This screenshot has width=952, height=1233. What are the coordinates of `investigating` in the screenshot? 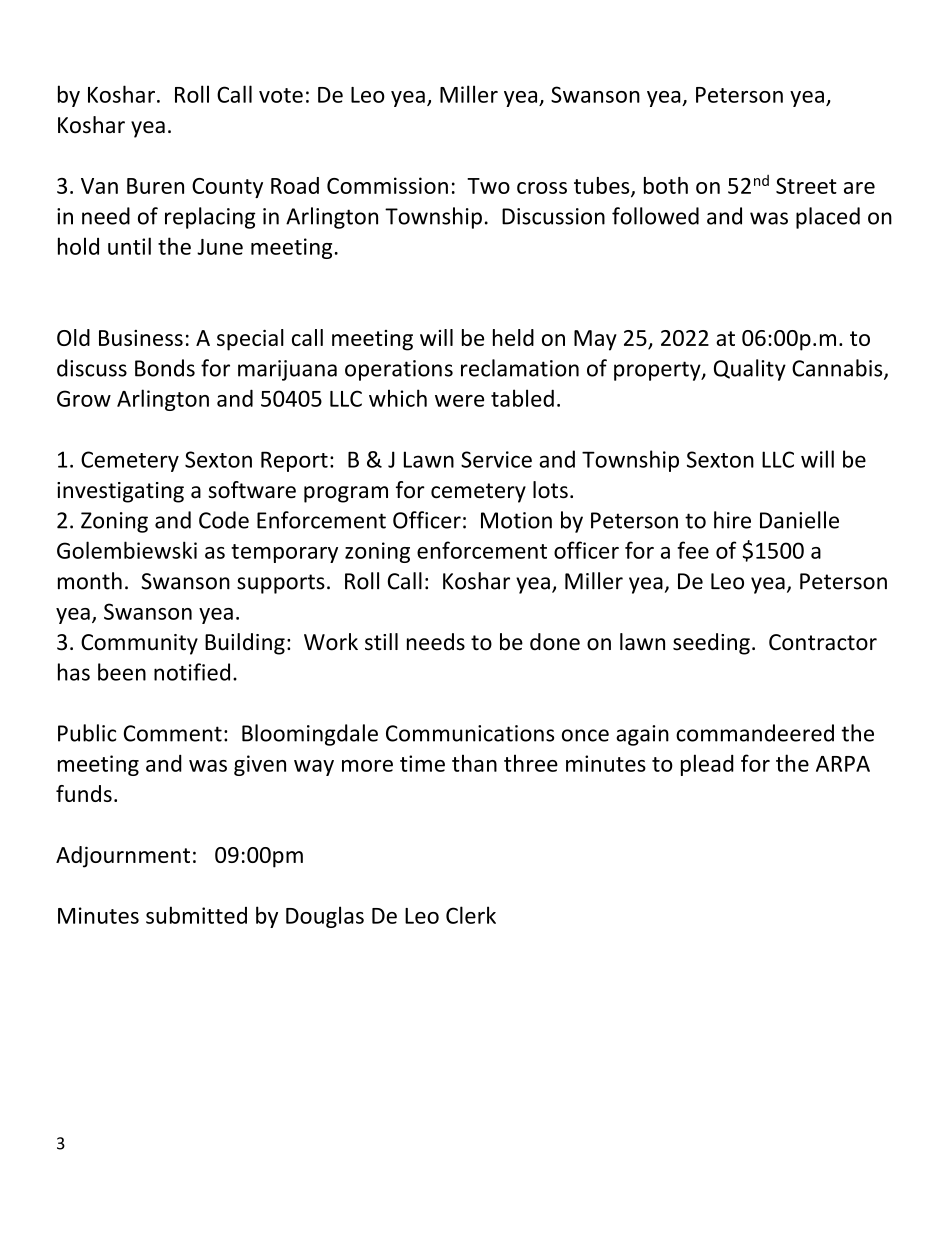 It's located at (120, 492).
